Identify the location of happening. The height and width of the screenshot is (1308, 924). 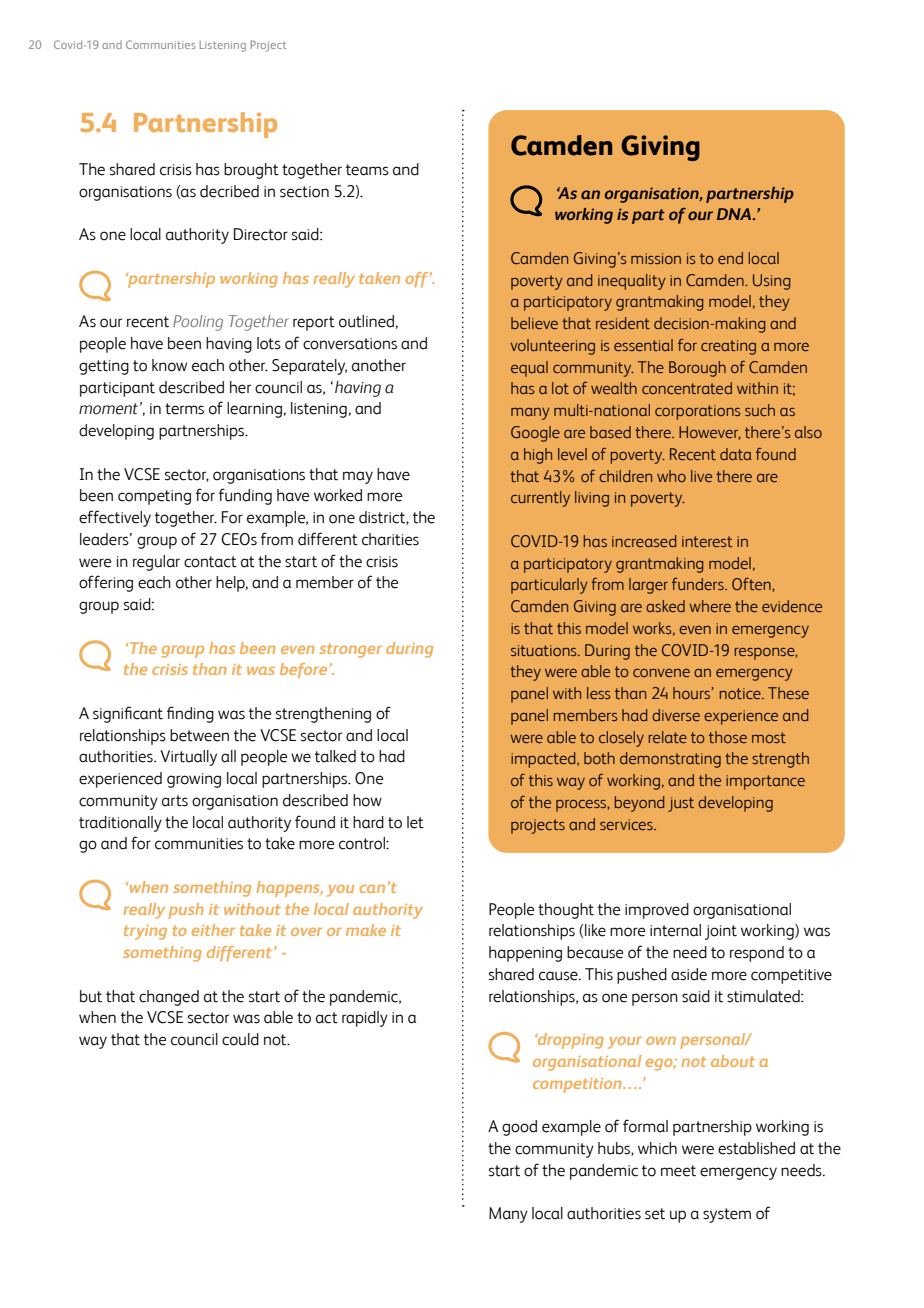
(525, 954).
